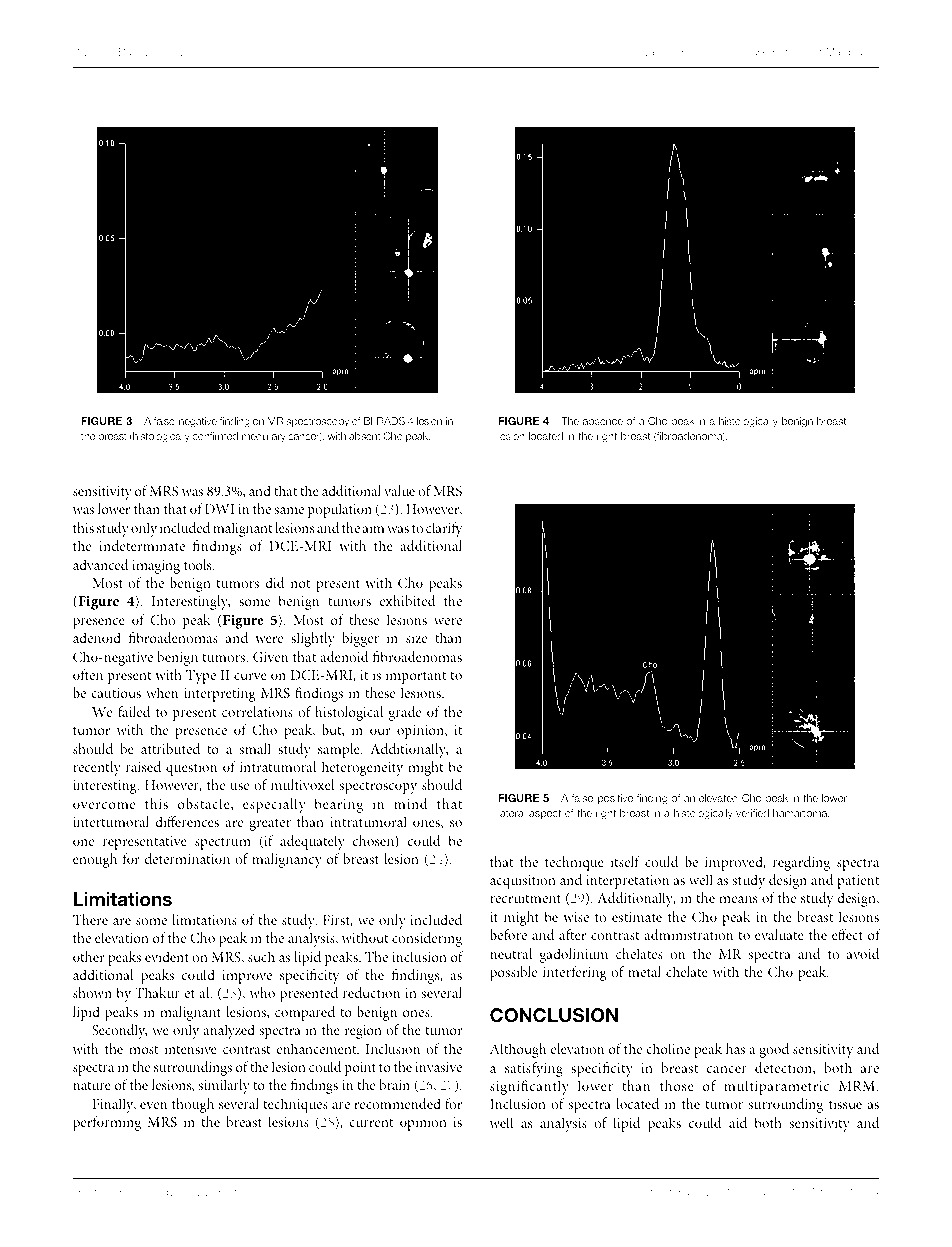 This document has height=1247, width=952. Describe the element at coordinates (523, 882) in the document. I see `acquisition` at that location.
